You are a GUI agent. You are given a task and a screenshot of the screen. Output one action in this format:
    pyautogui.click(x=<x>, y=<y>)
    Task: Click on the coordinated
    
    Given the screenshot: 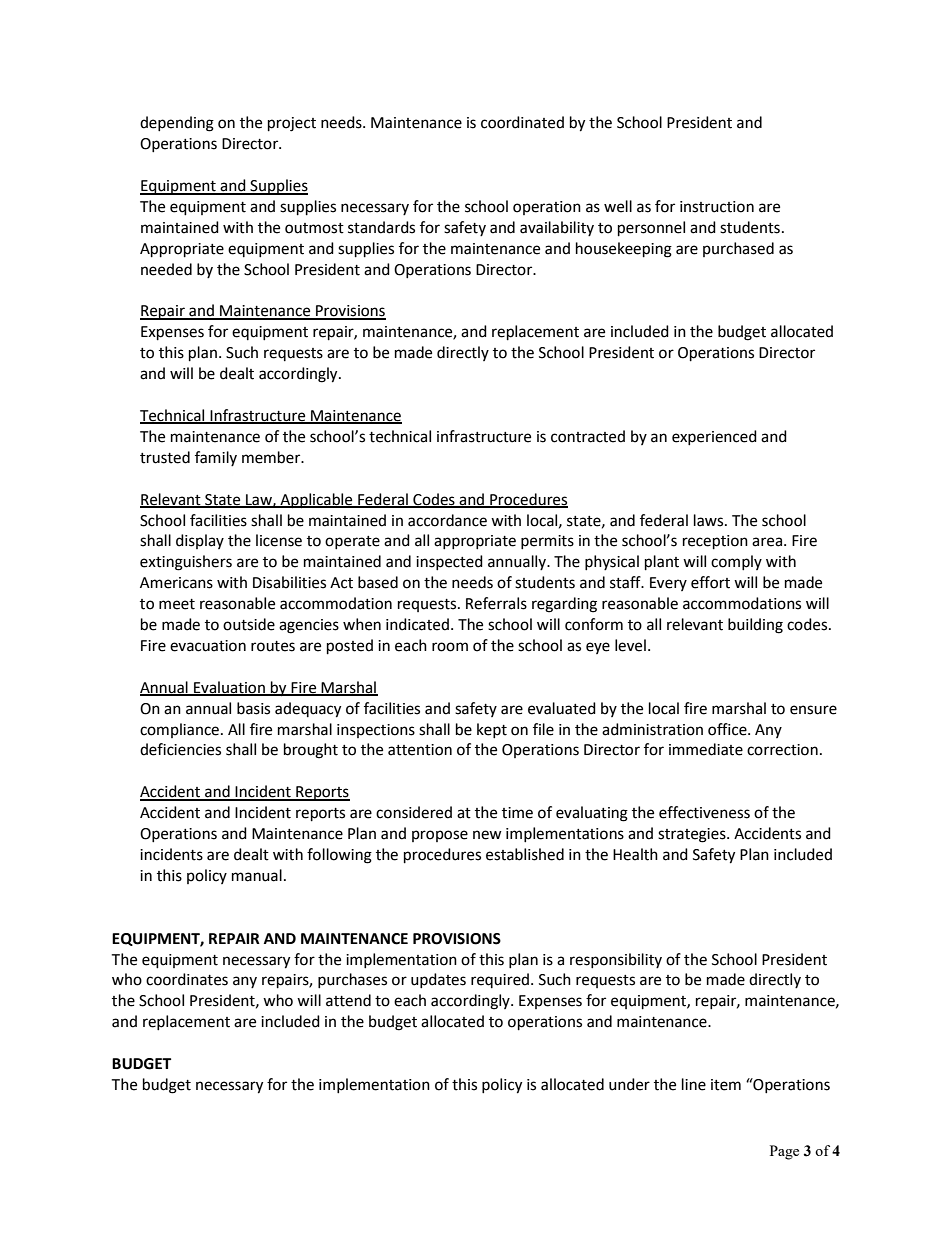 What is the action you would take?
    pyautogui.click(x=522, y=122)
